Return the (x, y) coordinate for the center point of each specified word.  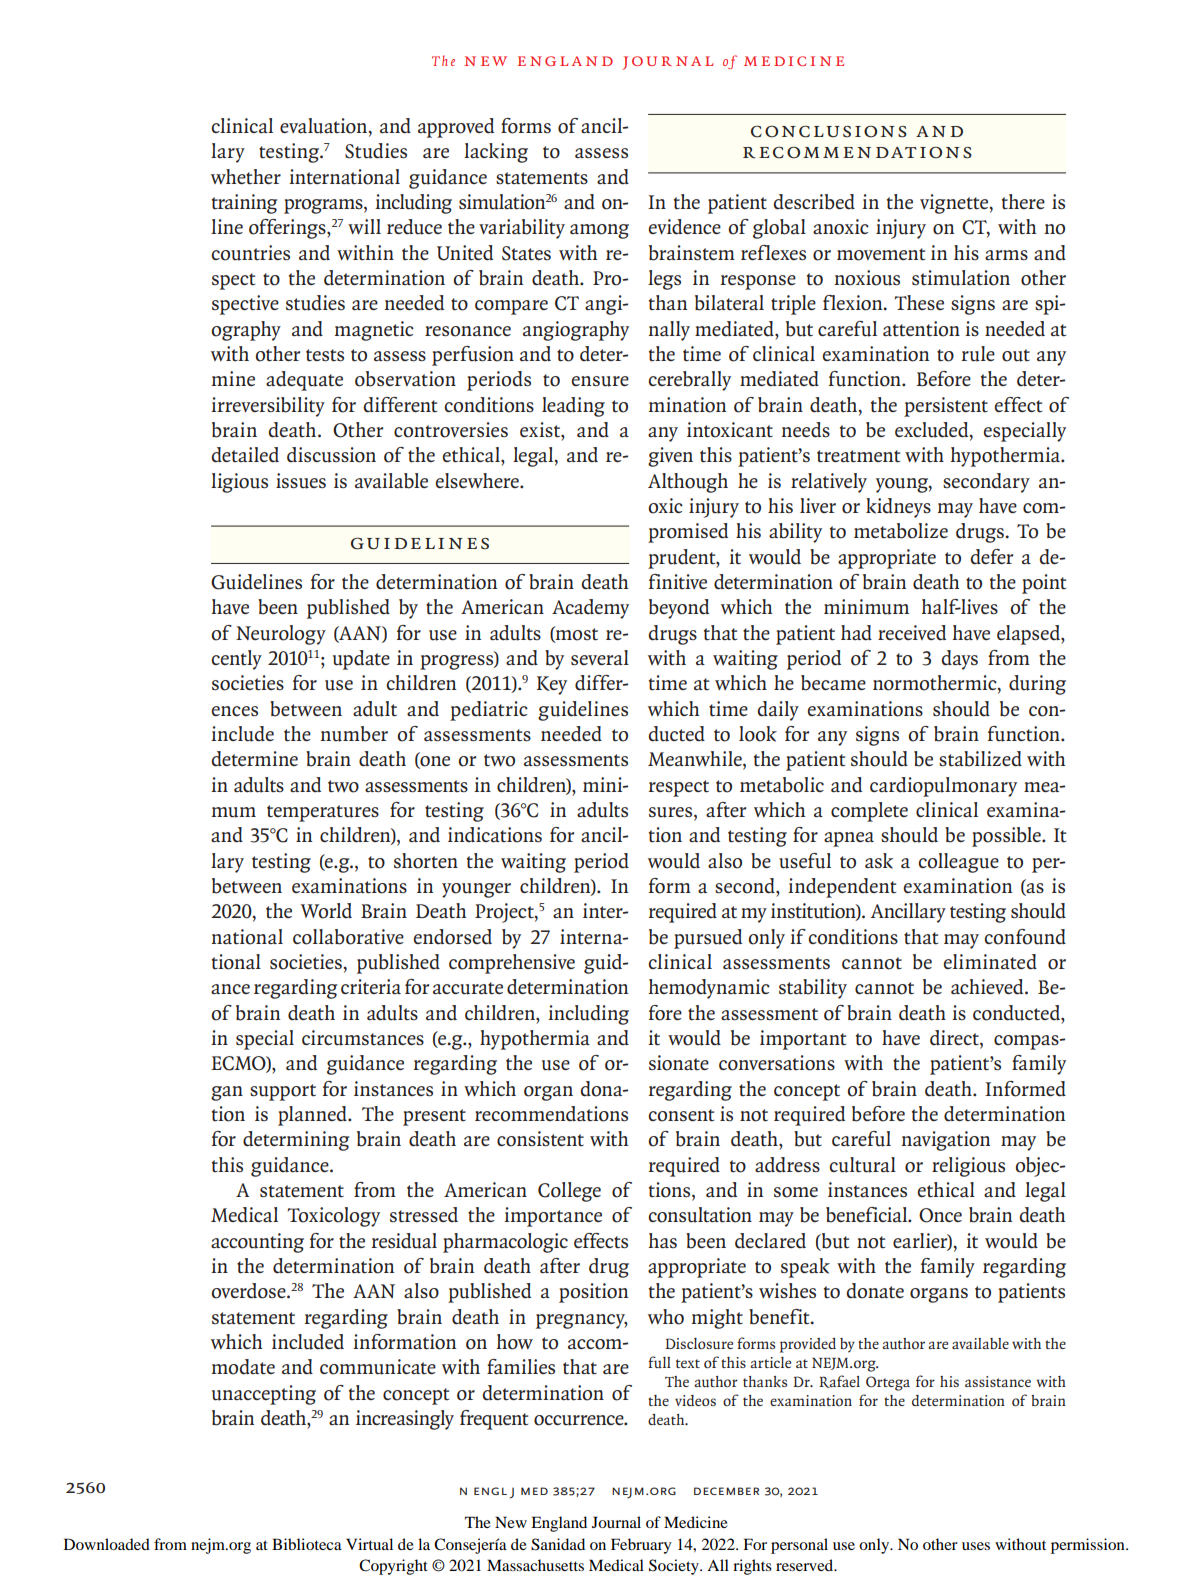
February (641, 1546)
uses (976, 1546)
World (326, 911)
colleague (958, 863)
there (1023, 201)
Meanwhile (696, 760)
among (599, 231)
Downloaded (107, 1544)
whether (246, 177)
